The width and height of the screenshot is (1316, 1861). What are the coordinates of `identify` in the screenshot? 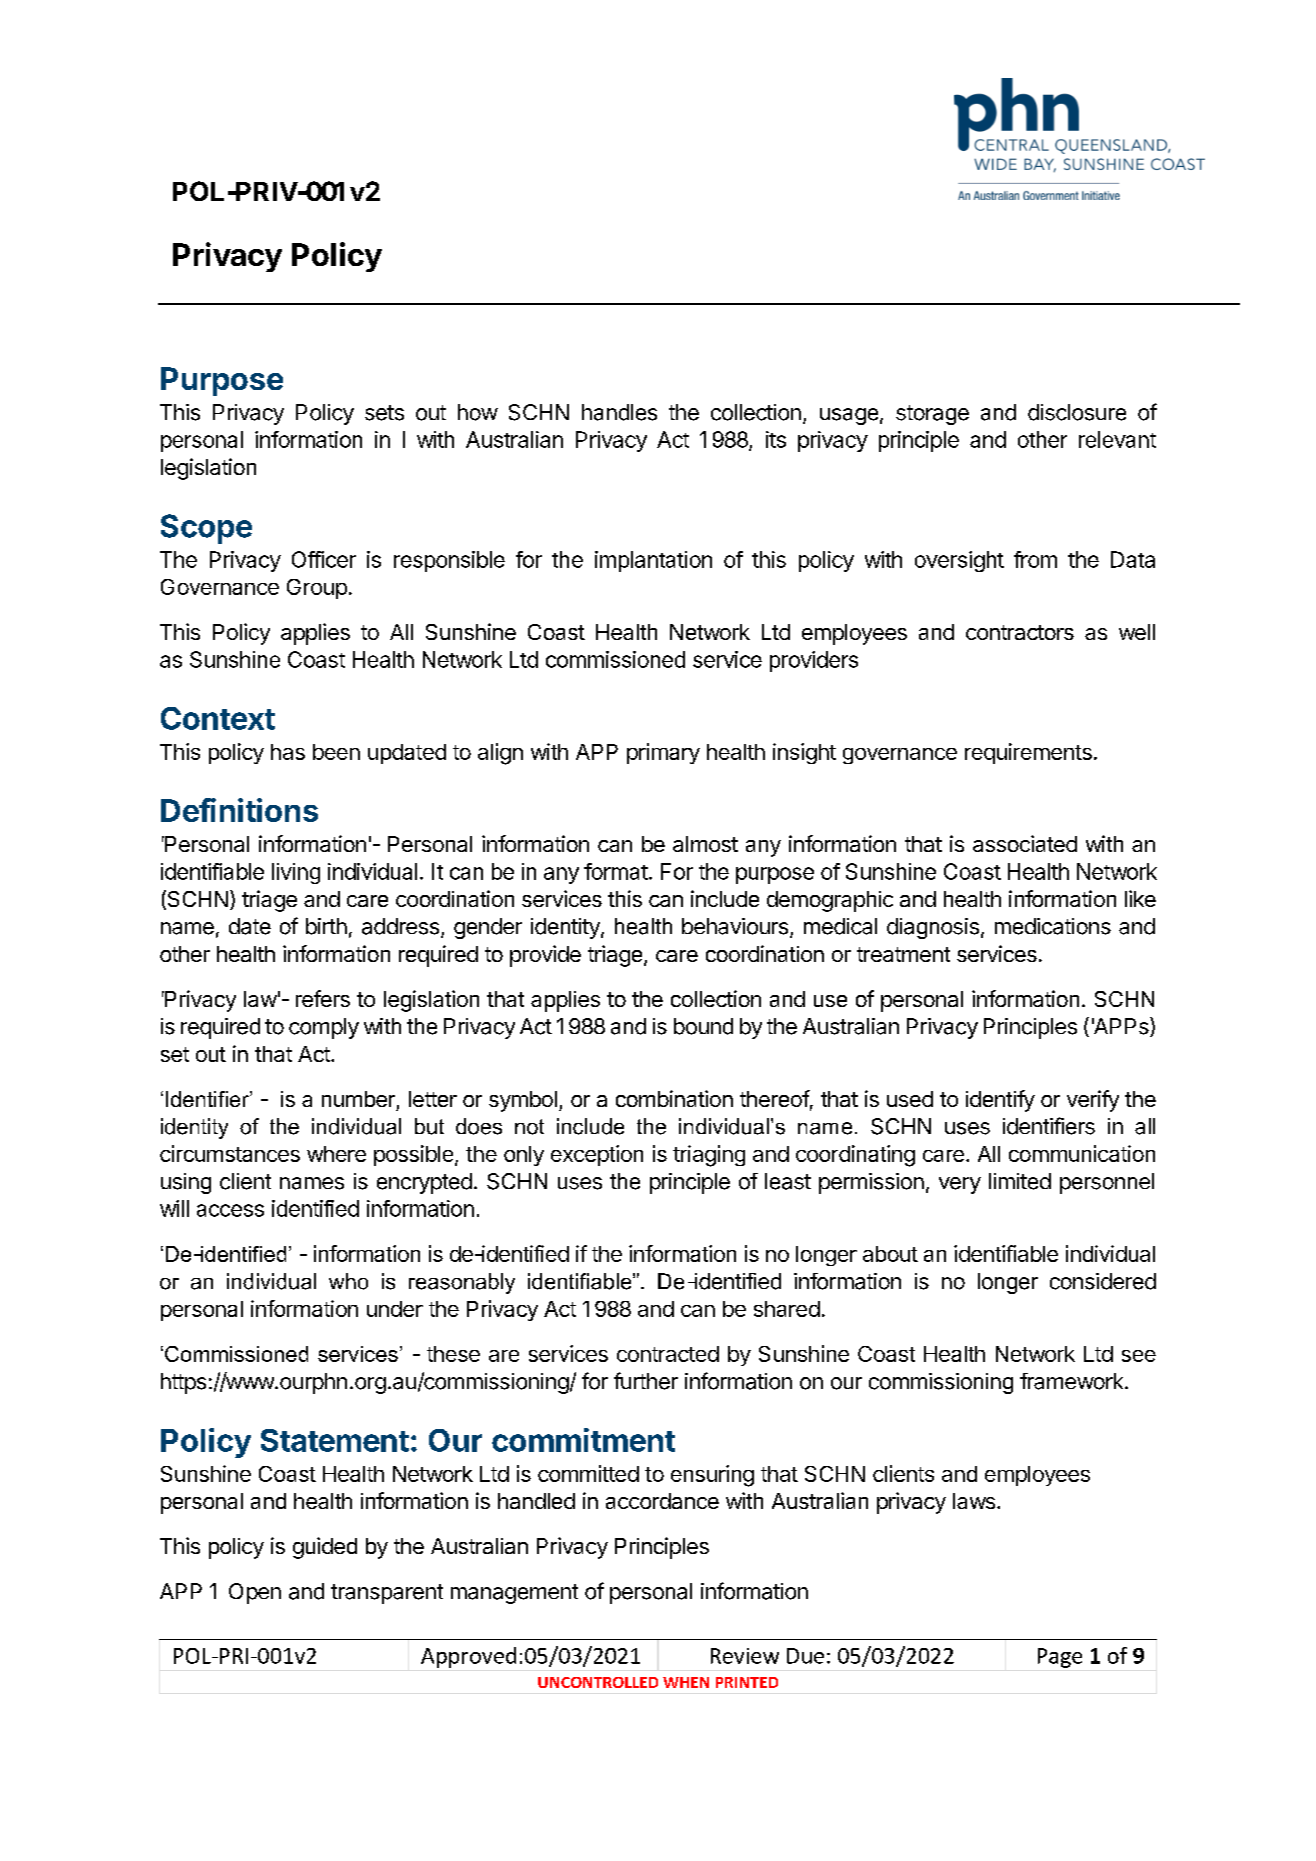 It's located at (1000, 1101).
